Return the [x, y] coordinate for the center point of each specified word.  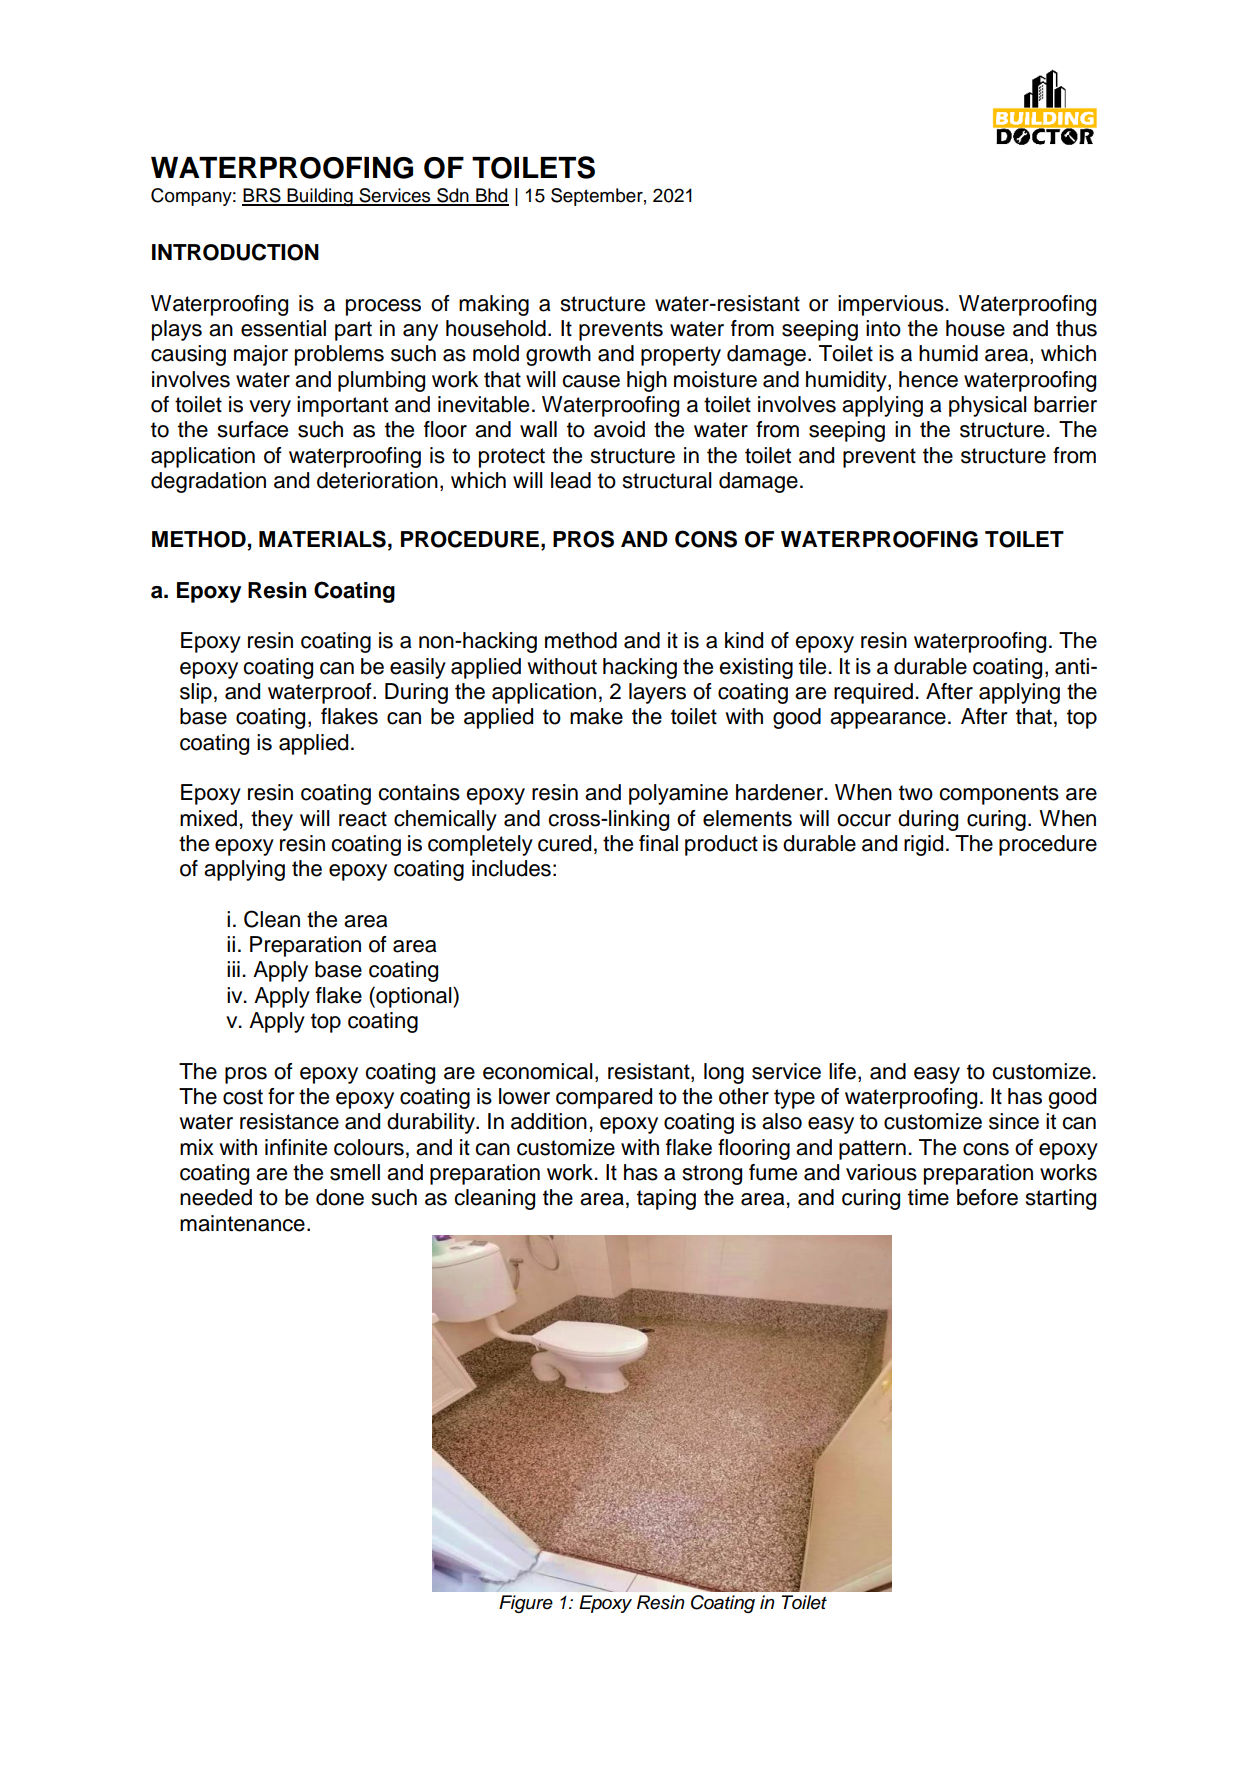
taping [666, 1199]
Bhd [491, 196]
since [1014, 1121]
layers [657, 693]
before [987, 1197]
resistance [289, 1121]
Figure [526, 1604]
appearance [888, 720]
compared [604, 1098]
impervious [892, 305]
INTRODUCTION [235, 252]
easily [418, 668]
